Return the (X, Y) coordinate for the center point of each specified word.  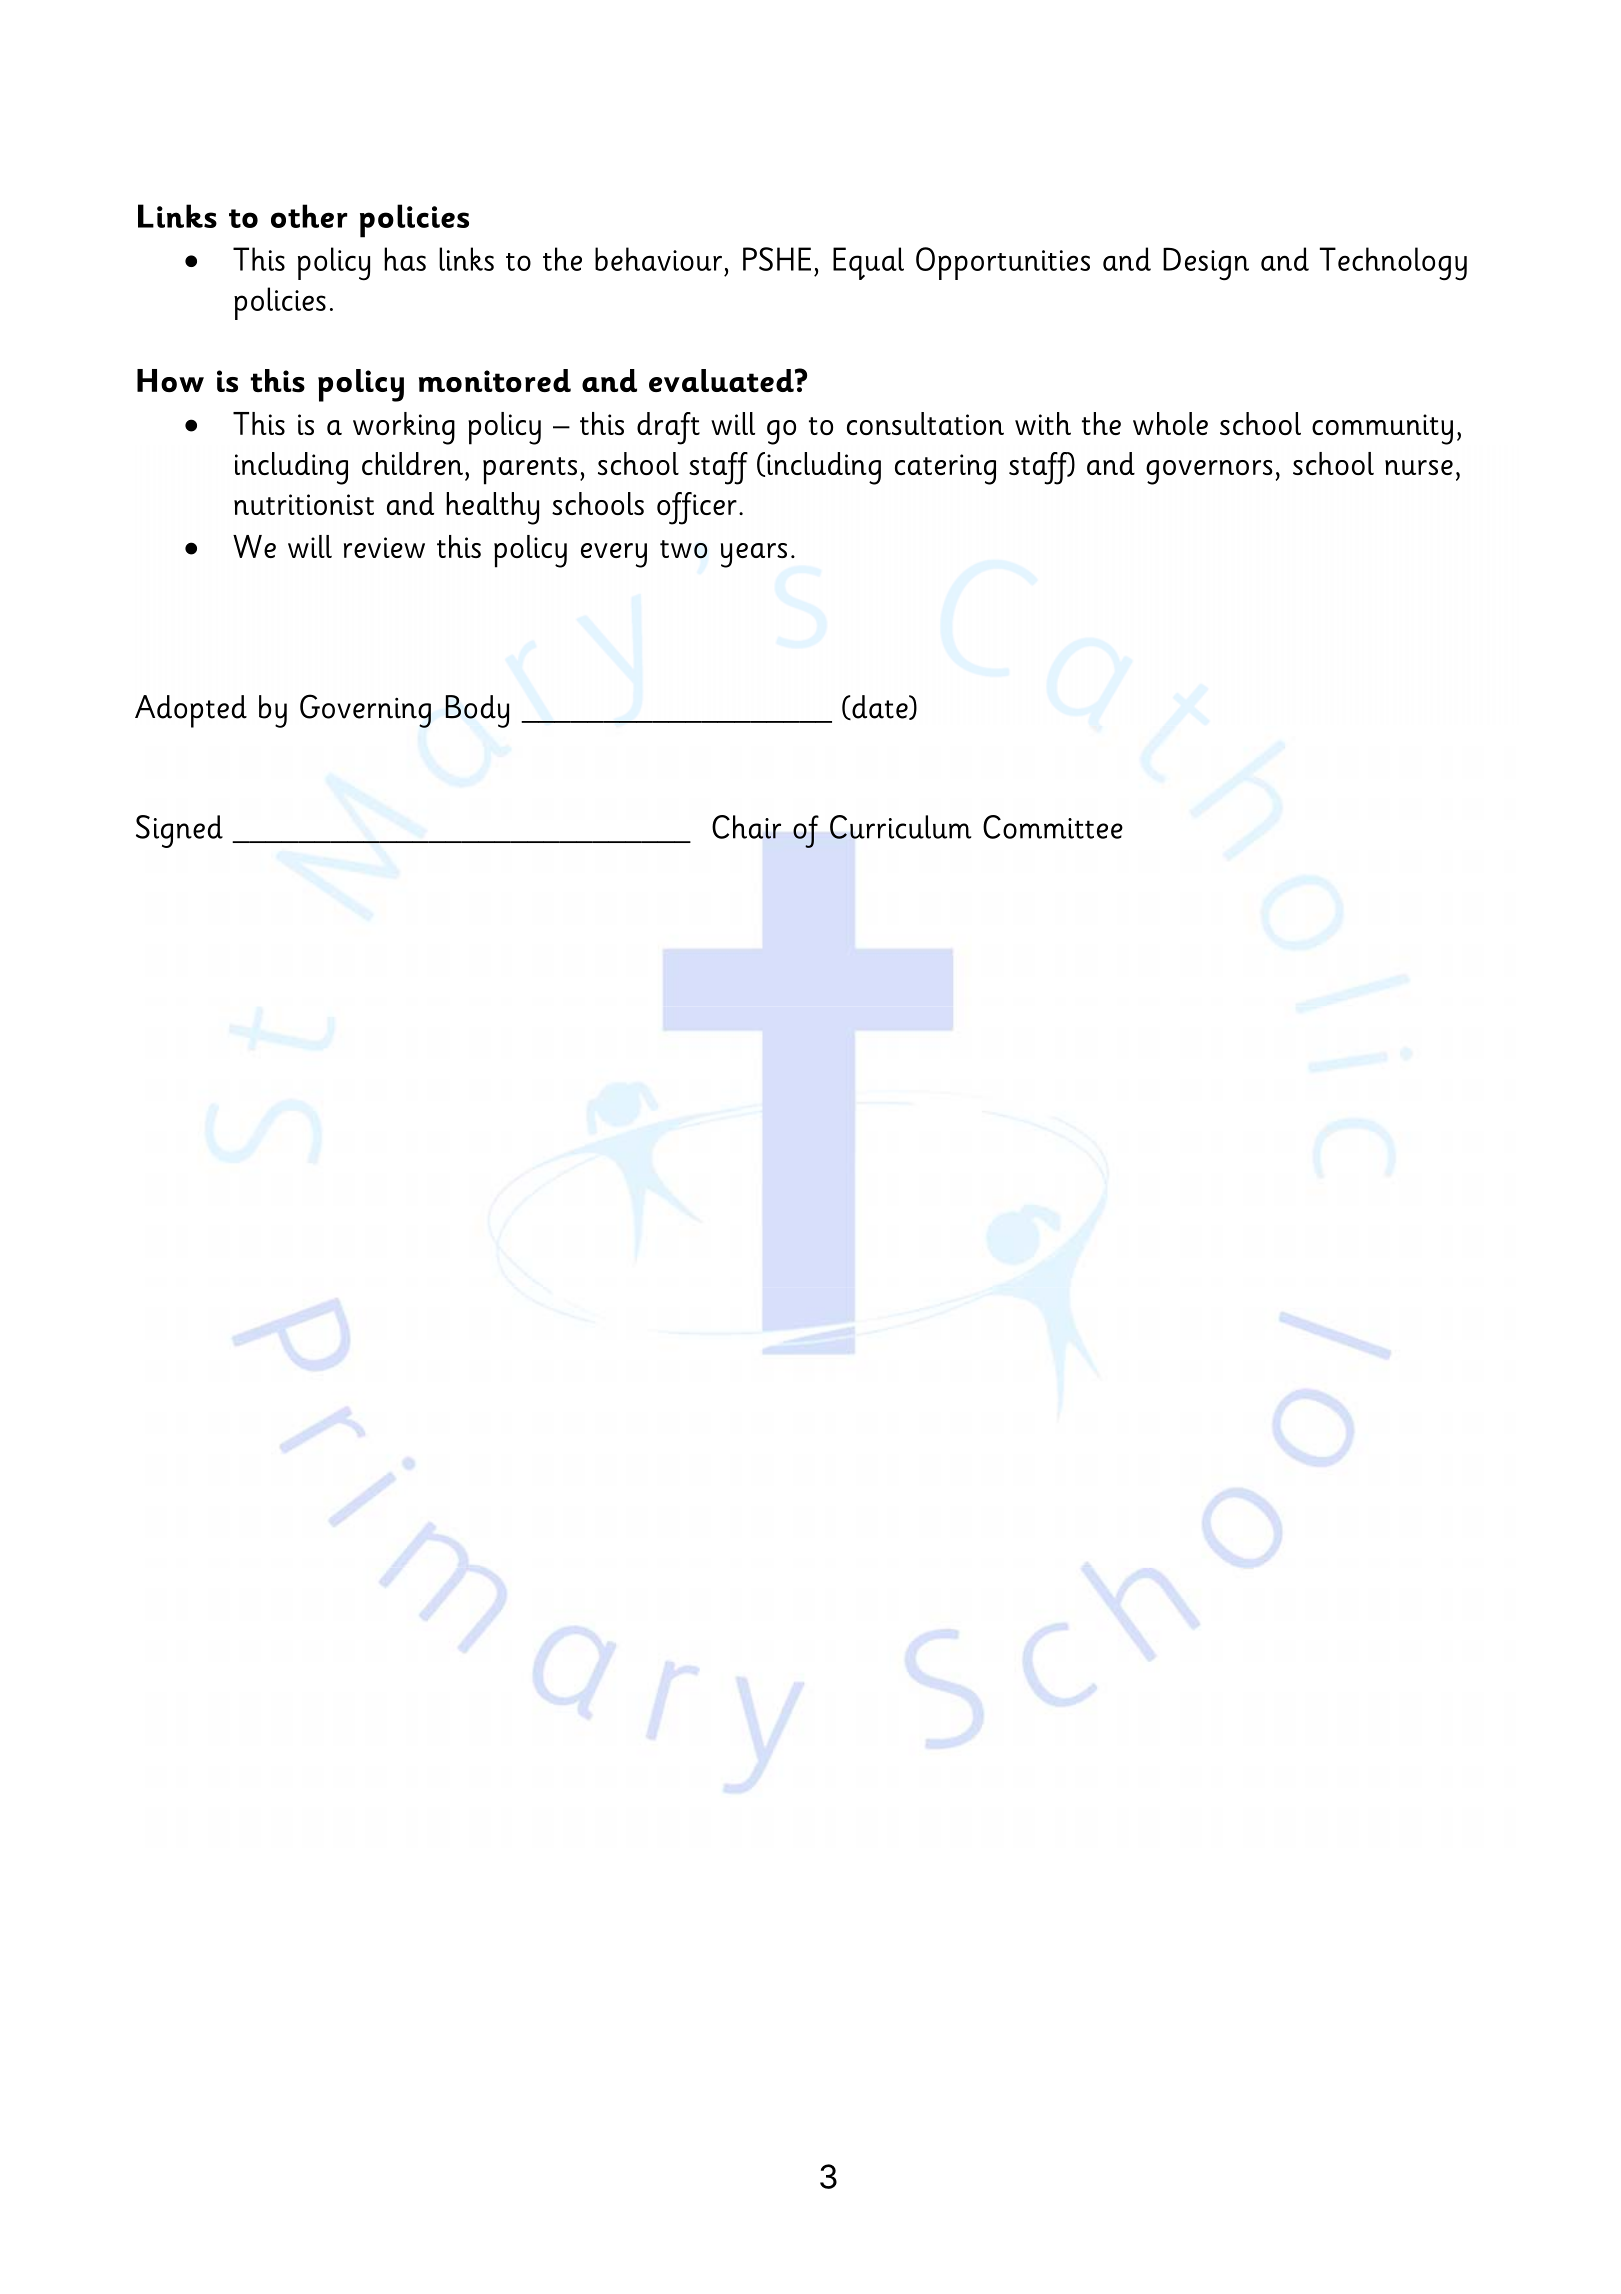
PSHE (777, 259)
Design (1206, 264)
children (412, 463)
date (880, 707)
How (170, 380)
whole (1170, 423)
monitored (495, 380)
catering (945, 469)
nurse (1419, 467)
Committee (1053, 827)
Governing (365, 711)
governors (1209, 472)
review (384, 547)
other (309, 216)
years (754, 555)
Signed (179, 831)
